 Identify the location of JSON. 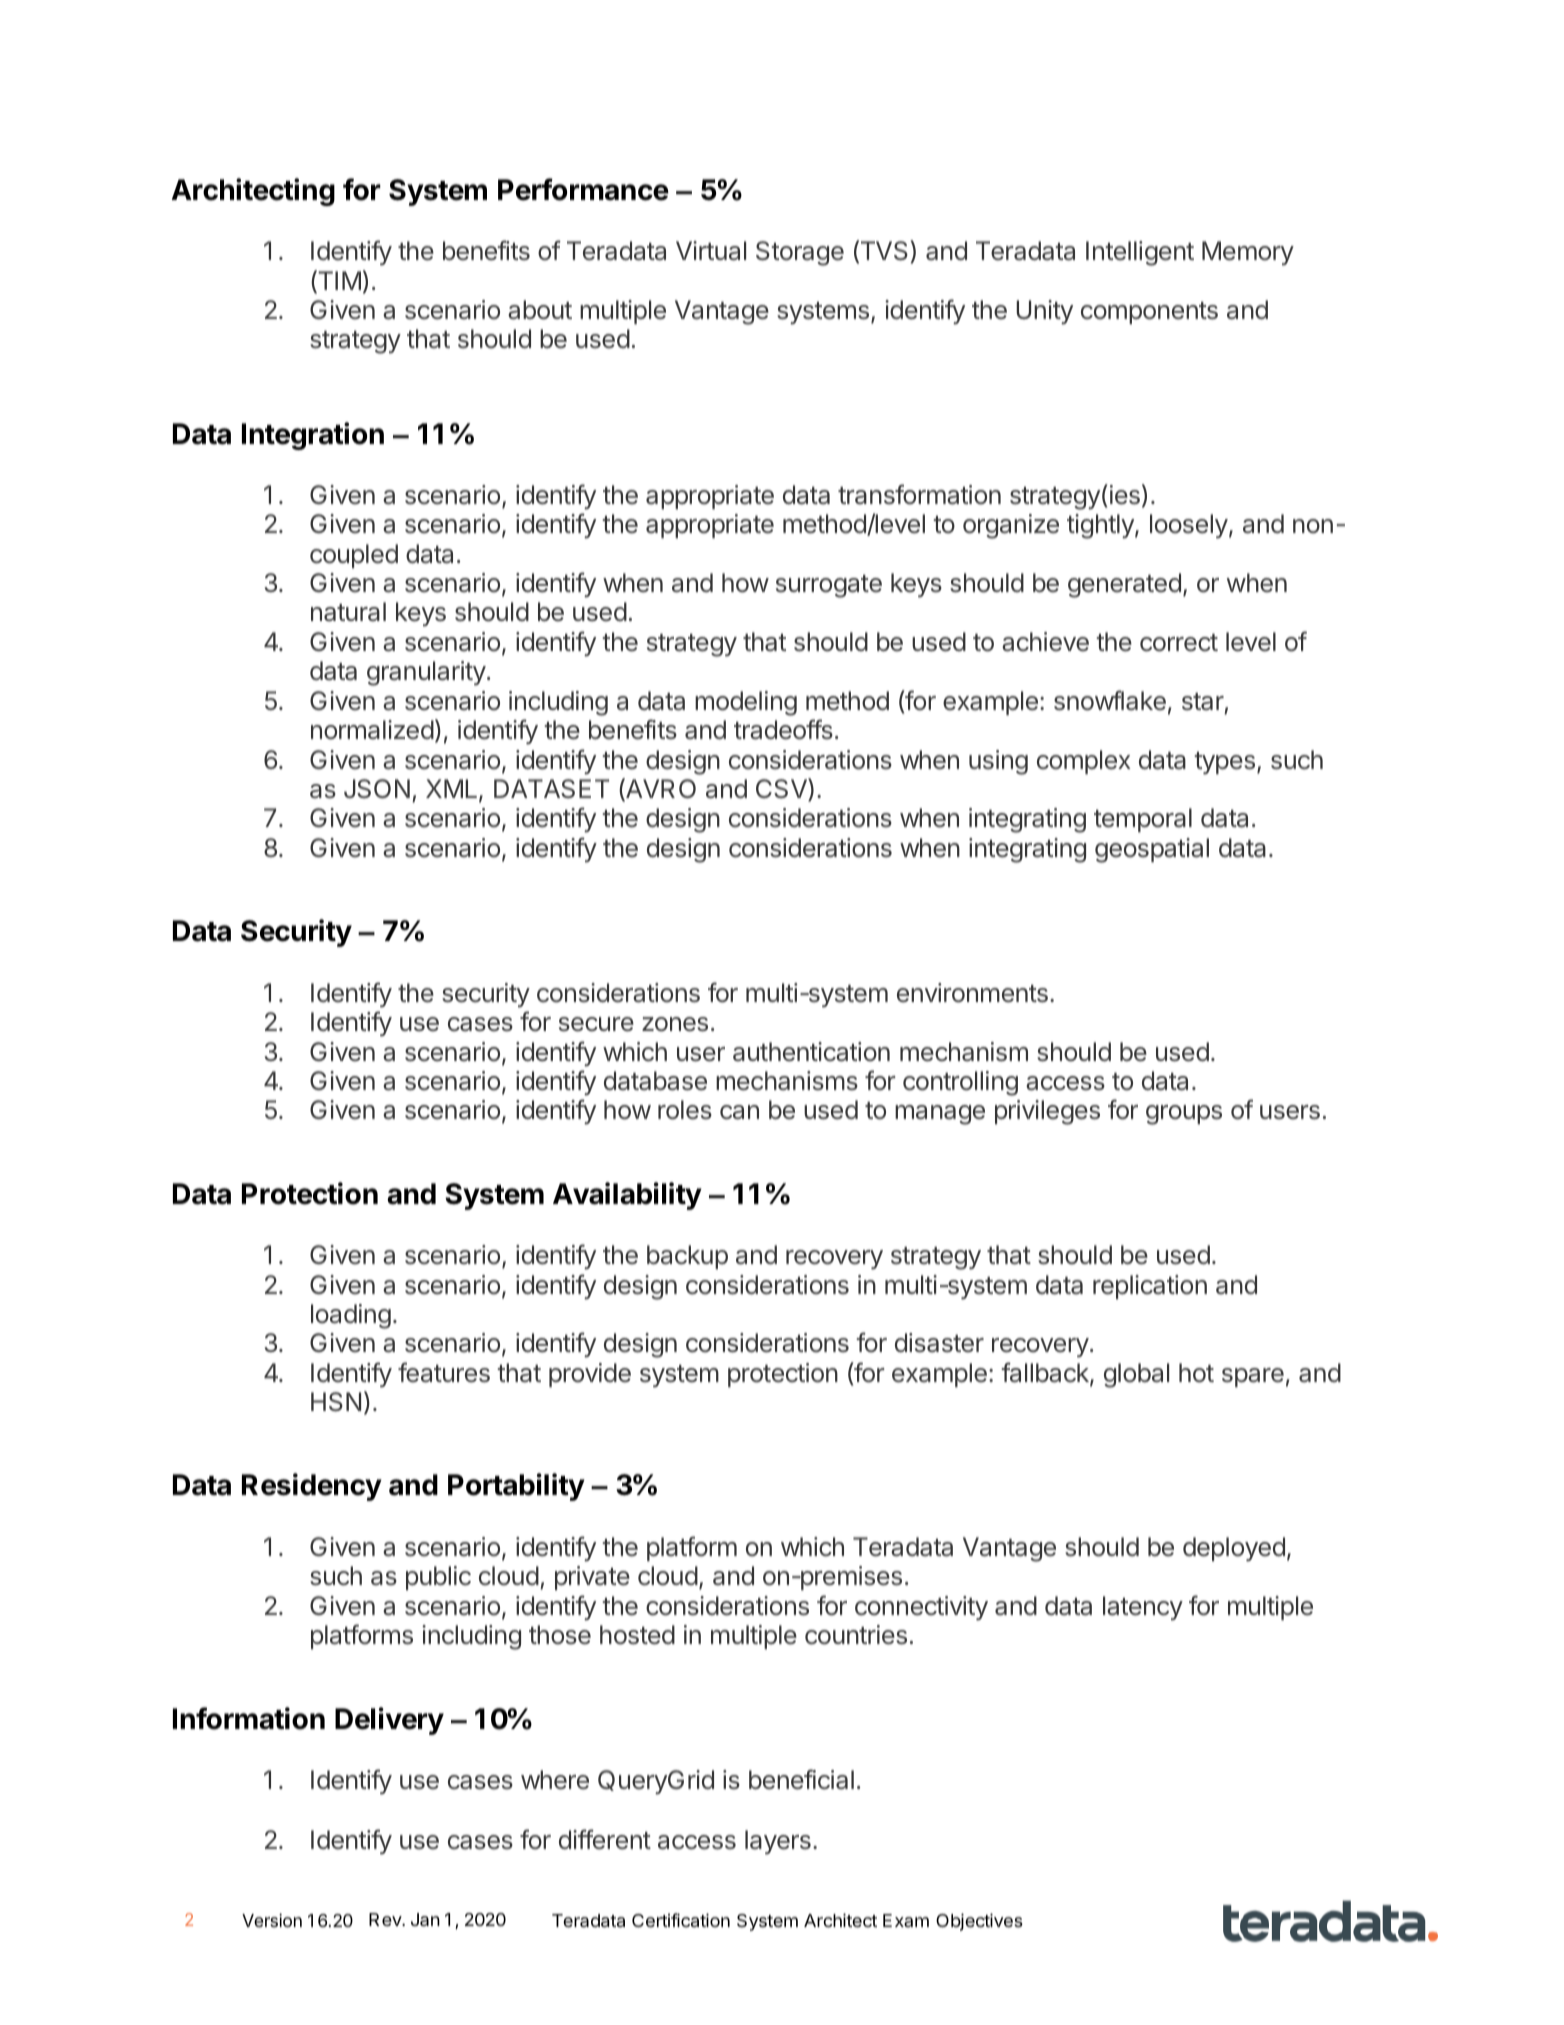
(377, 789).
